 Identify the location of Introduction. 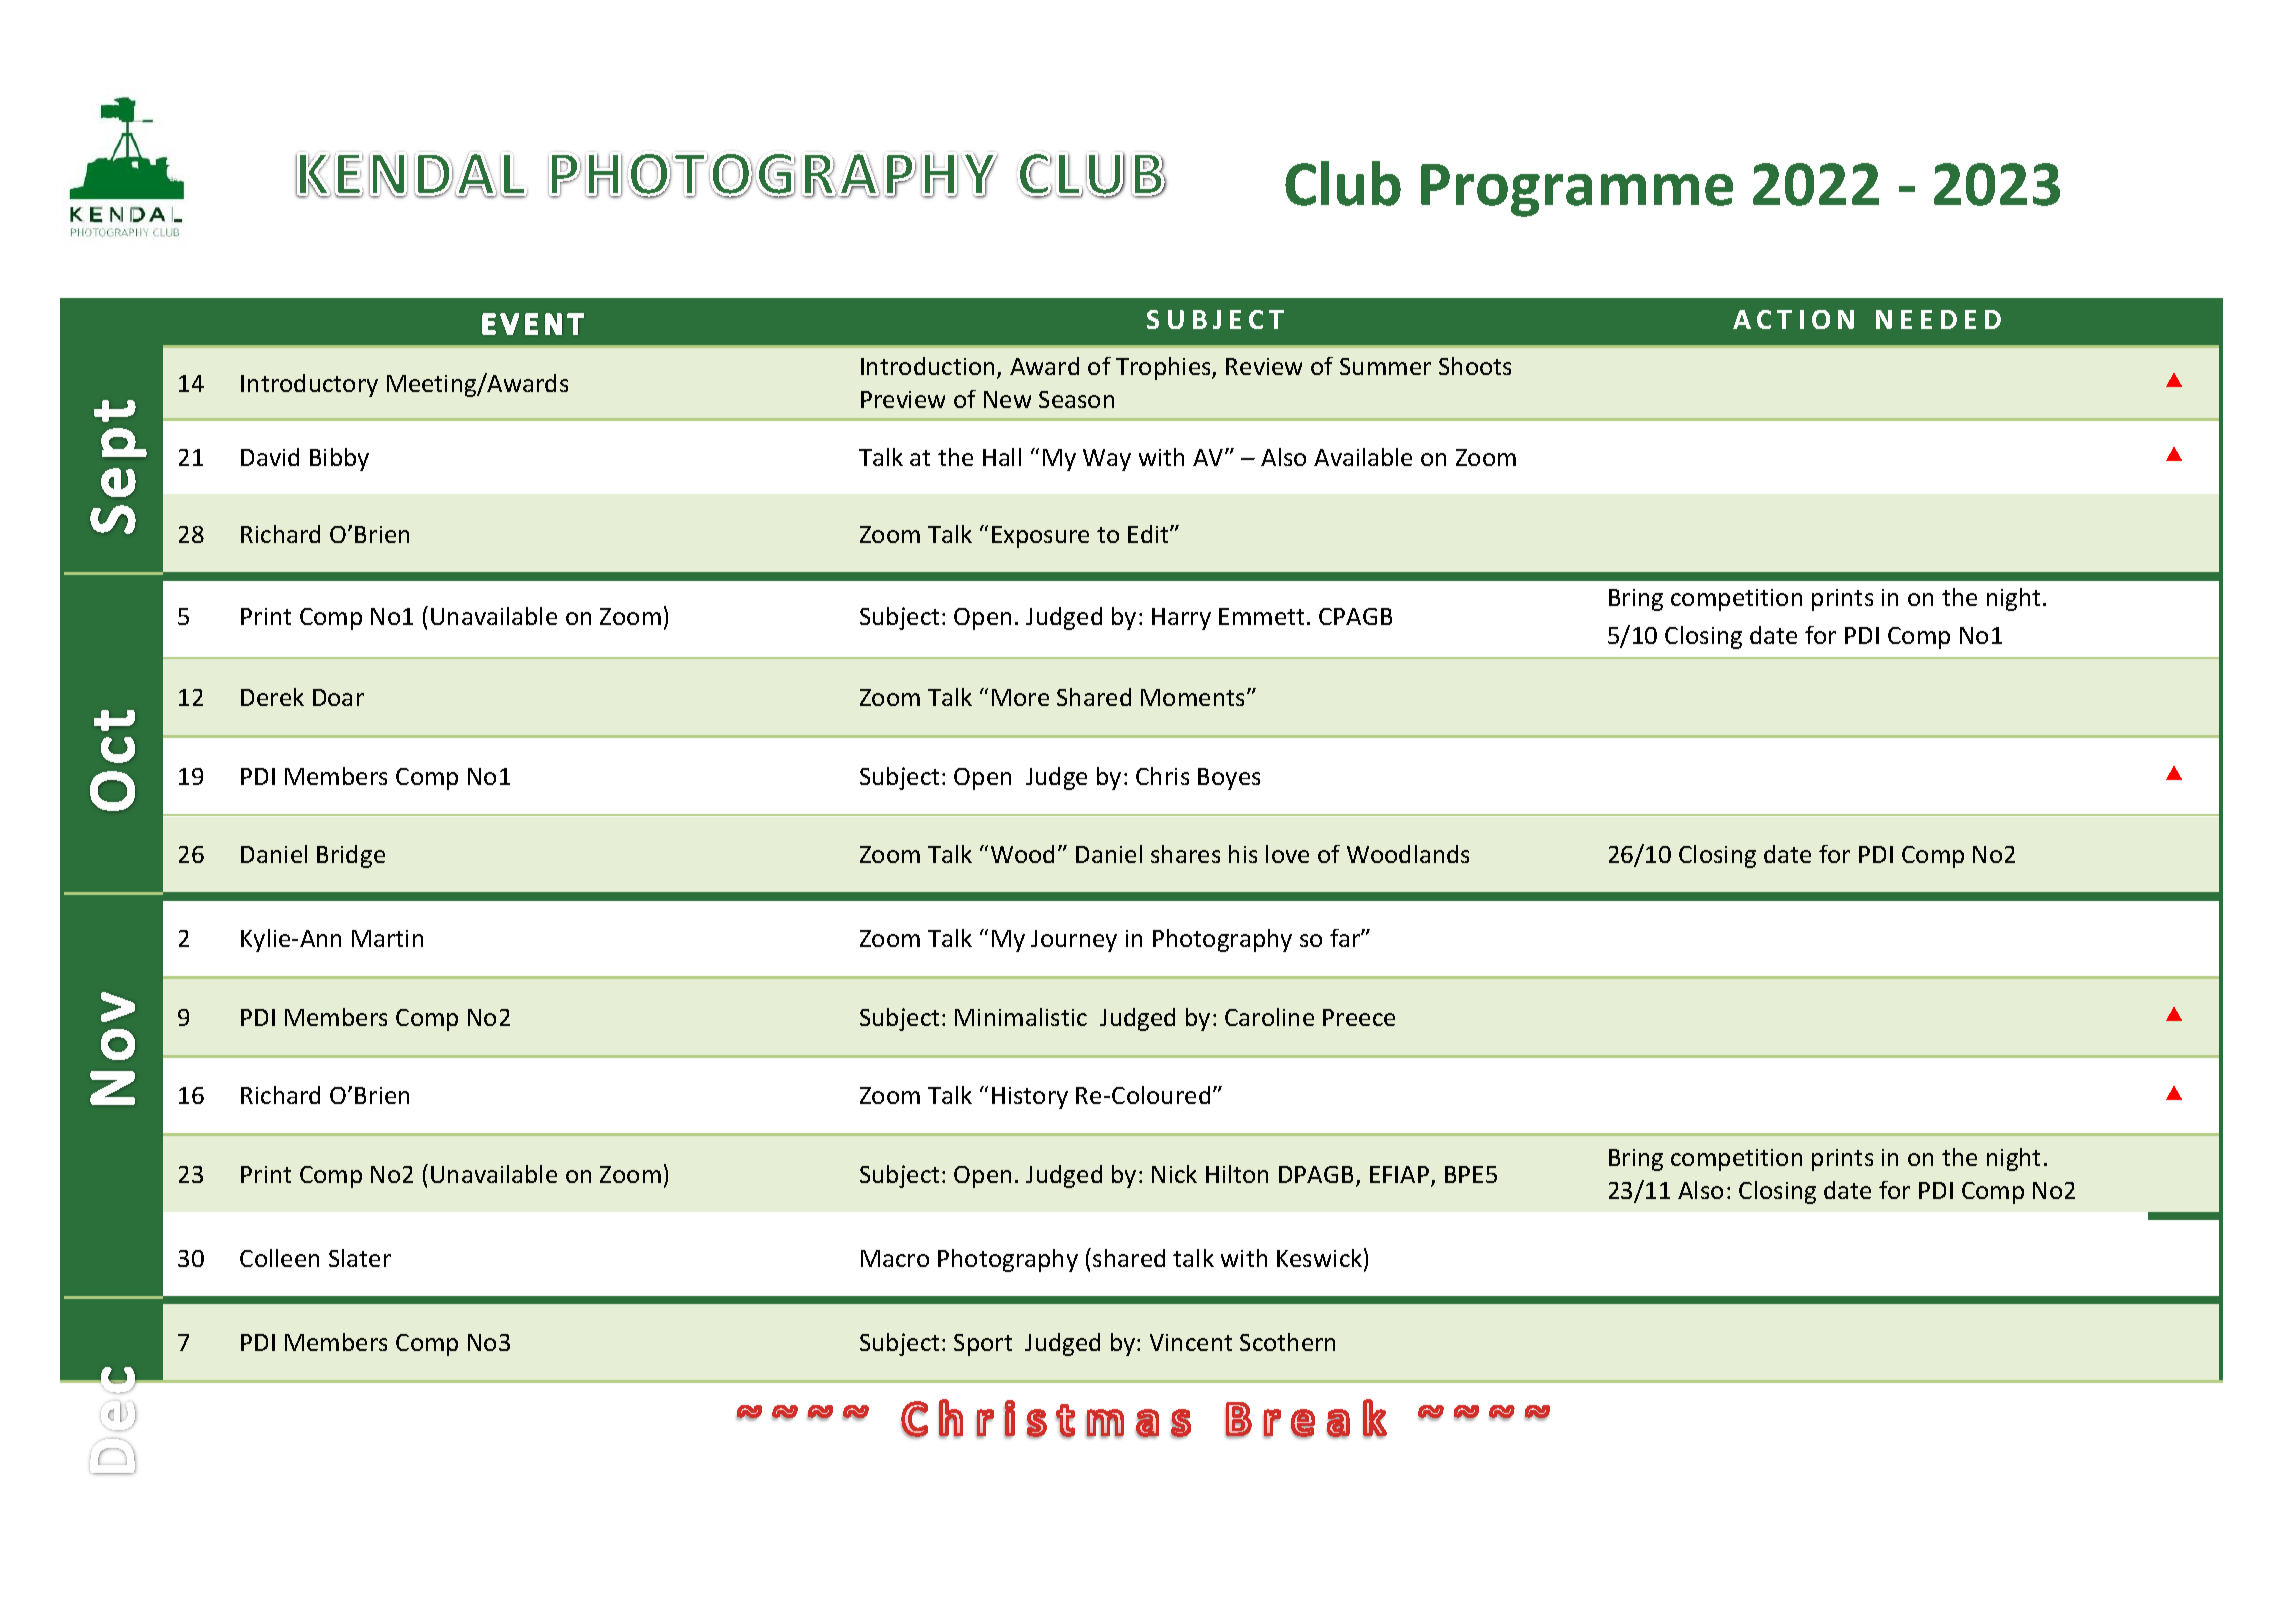
(927, 366).
